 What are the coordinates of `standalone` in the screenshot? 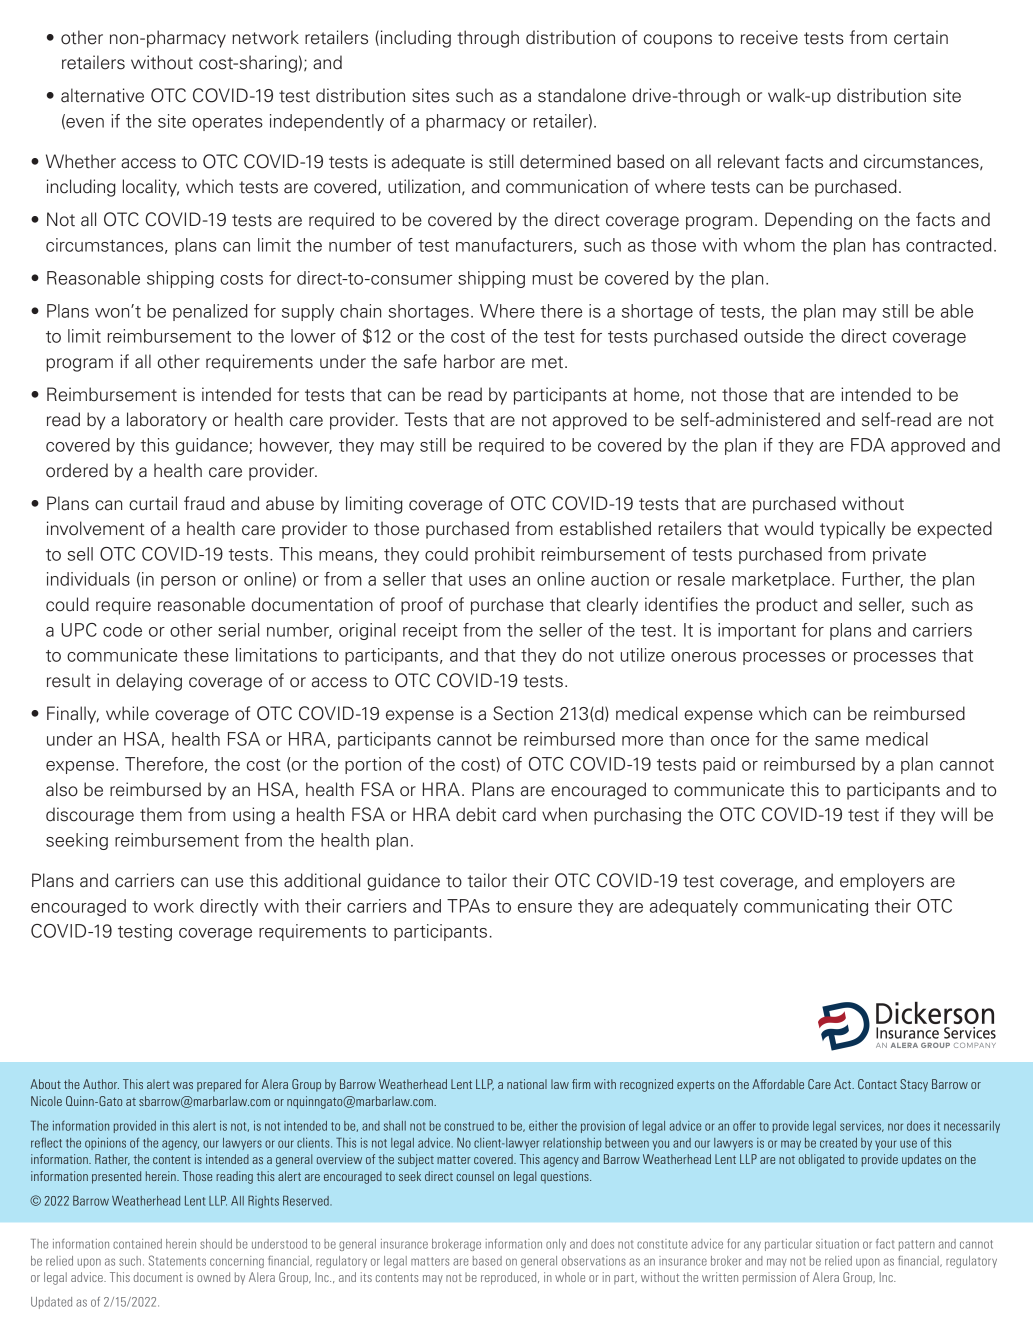 It's located at (582, 95).
